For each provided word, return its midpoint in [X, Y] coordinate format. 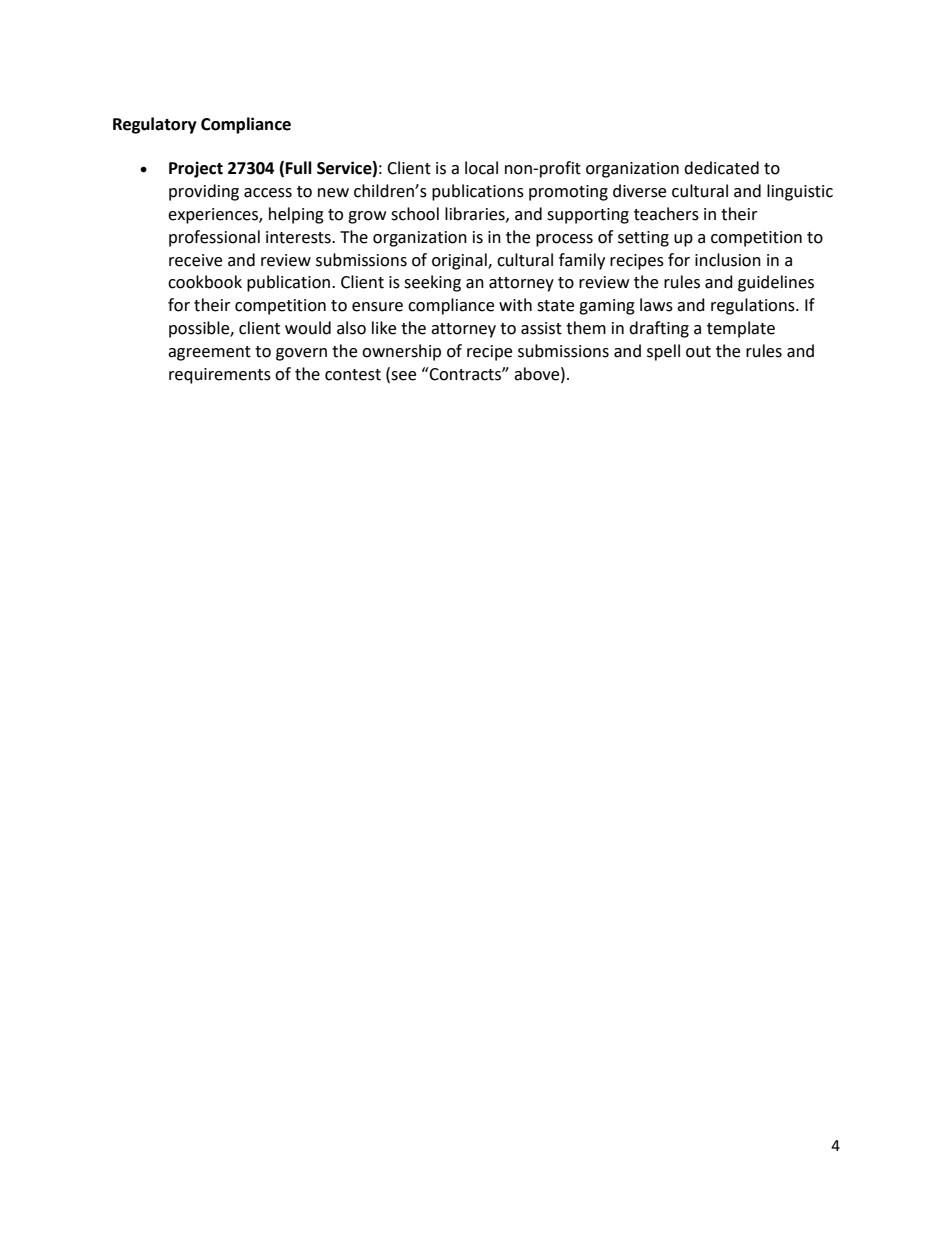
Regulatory [155, 125]
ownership [401, 352]
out [698, 352]
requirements [220, 376]
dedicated [721, 168]
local [481, 168]
